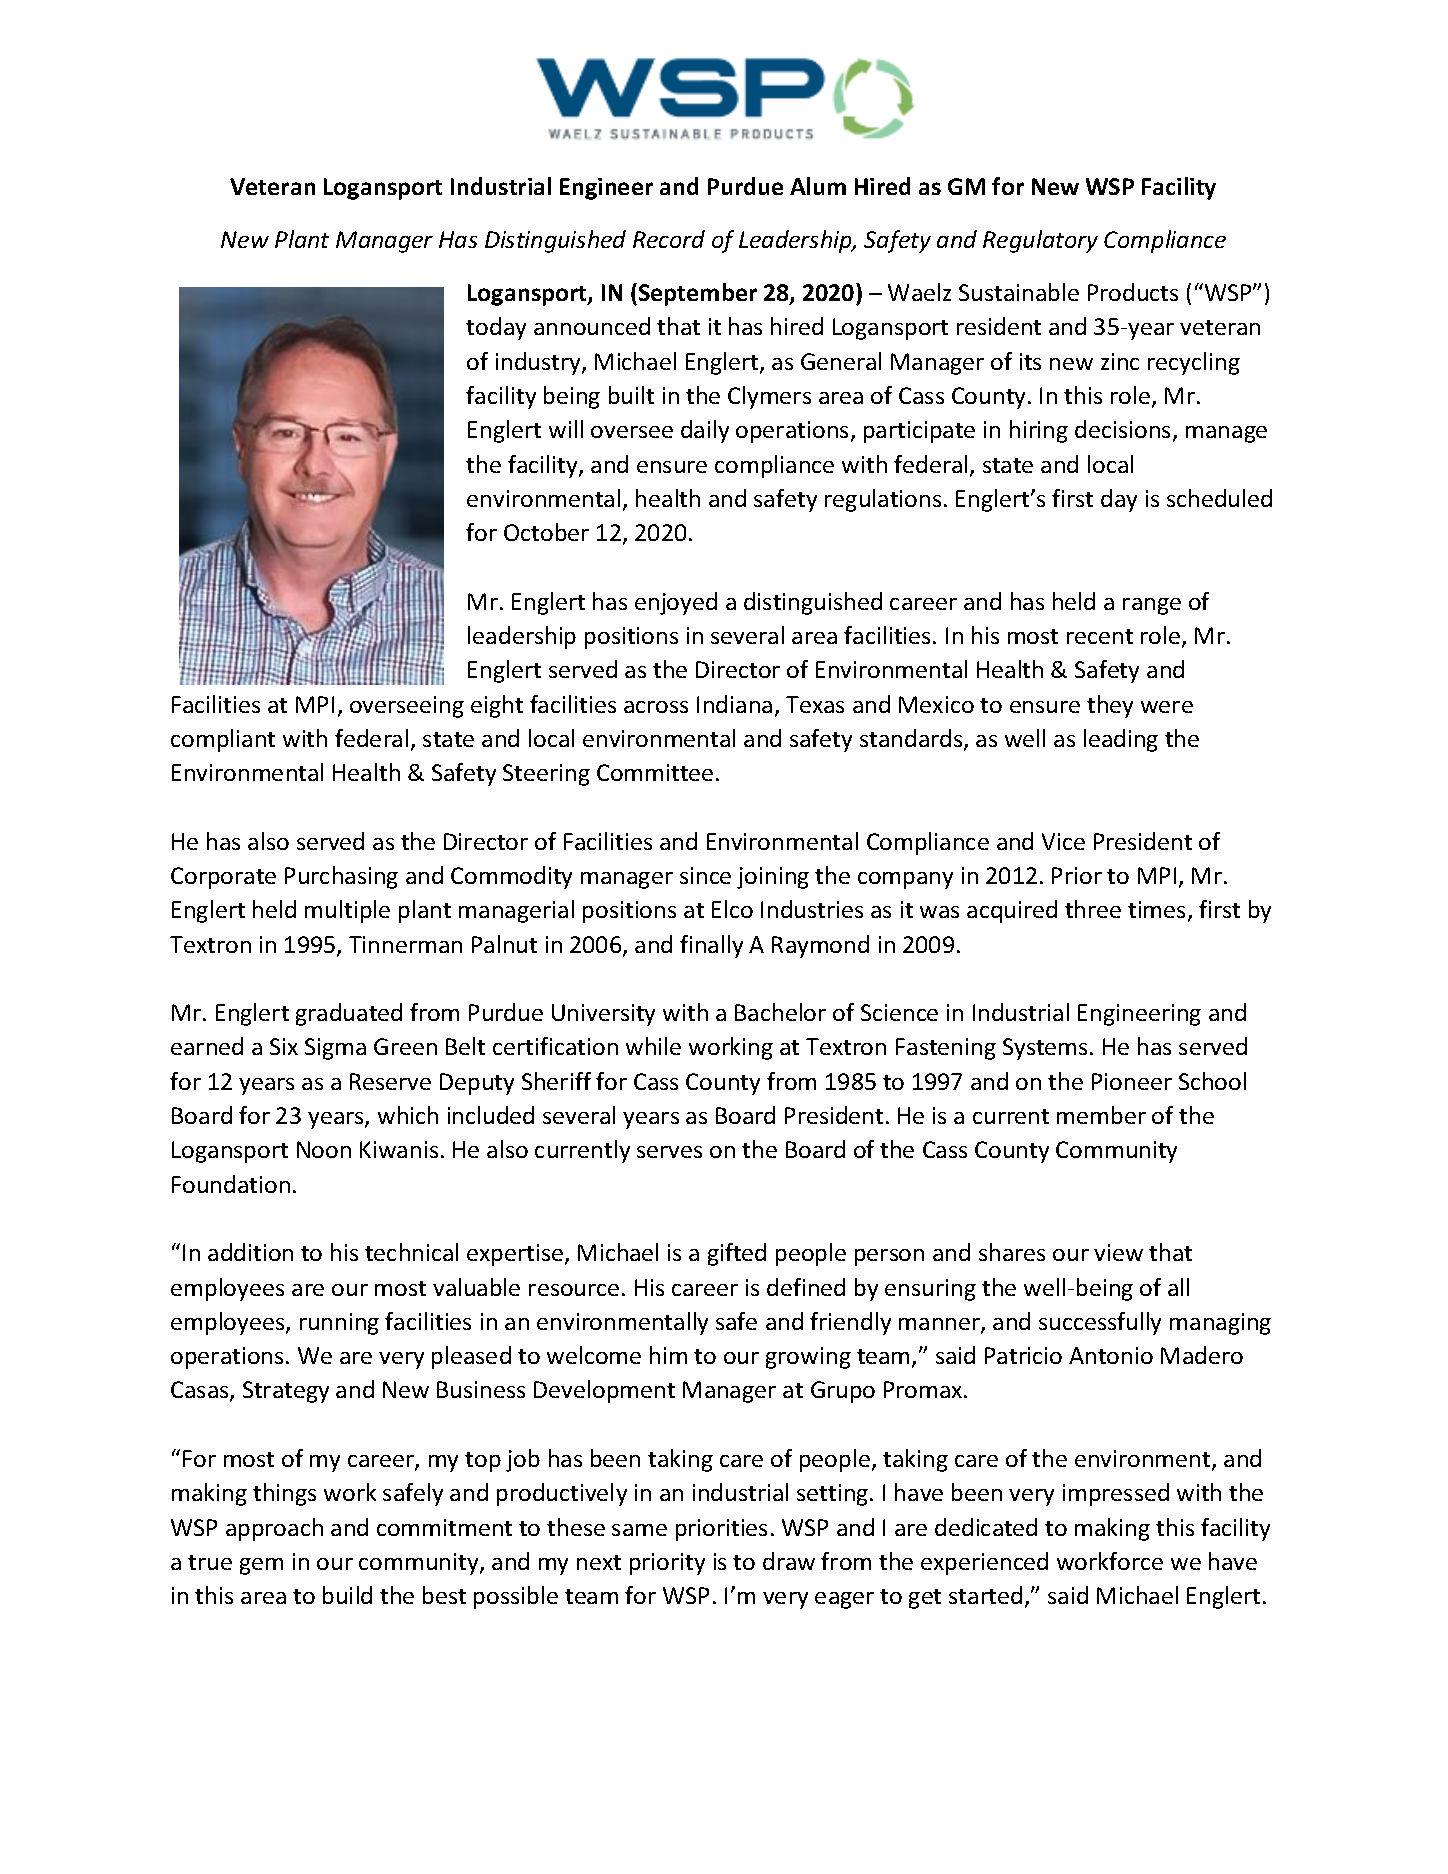 This screenshot has height=1874, width=1448. Describe the element at coordinates (705, 875) in the screenshot. I see `since` at that location.
